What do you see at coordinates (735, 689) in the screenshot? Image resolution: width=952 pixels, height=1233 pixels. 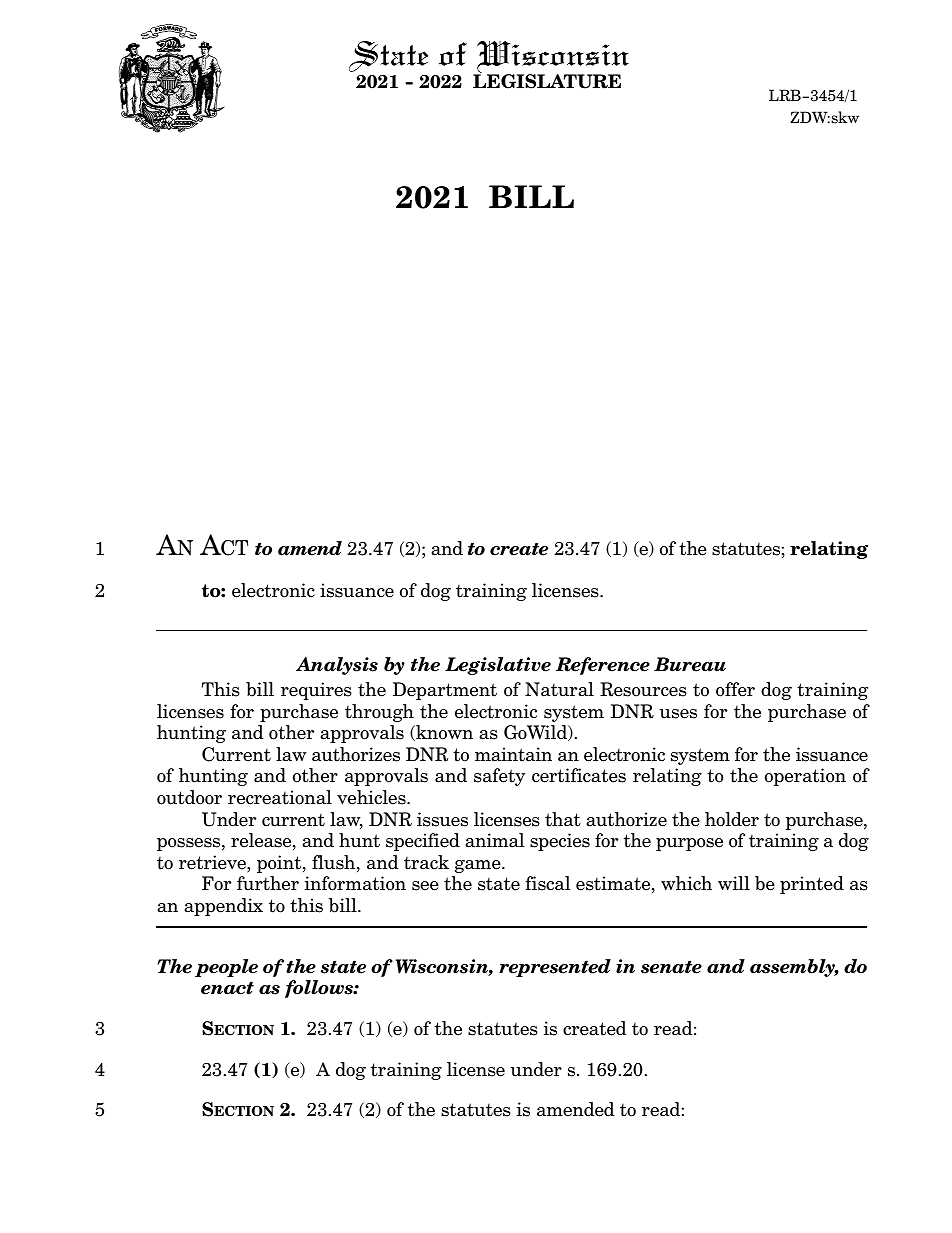 I see `offer` at bounding box center [735, 689].
